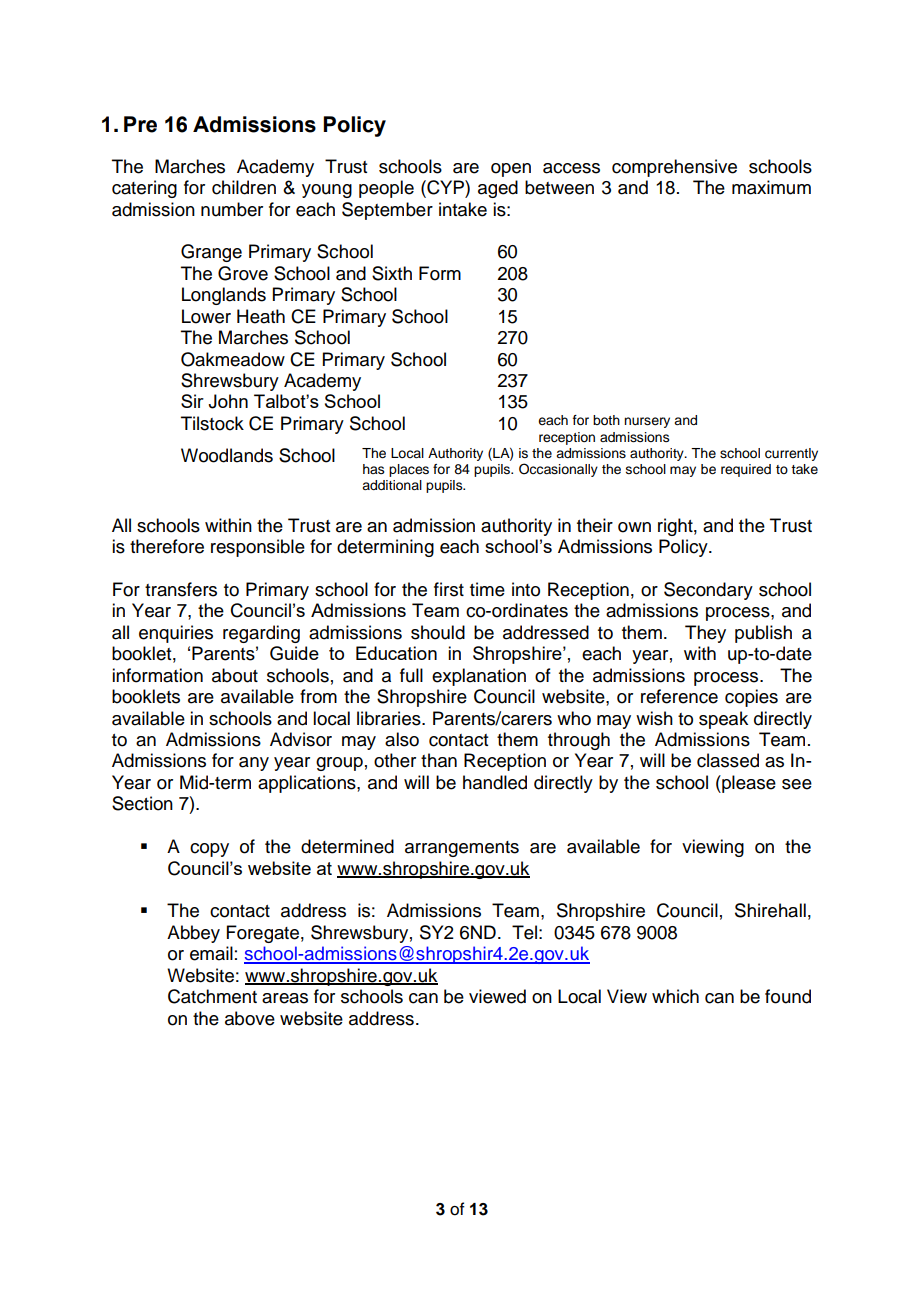 Image resolution: width=924 pixels, height=1307 pixels. Describe the element at coordinates (227, 455) in the screenshot. I see `Woodlands` at that location.
